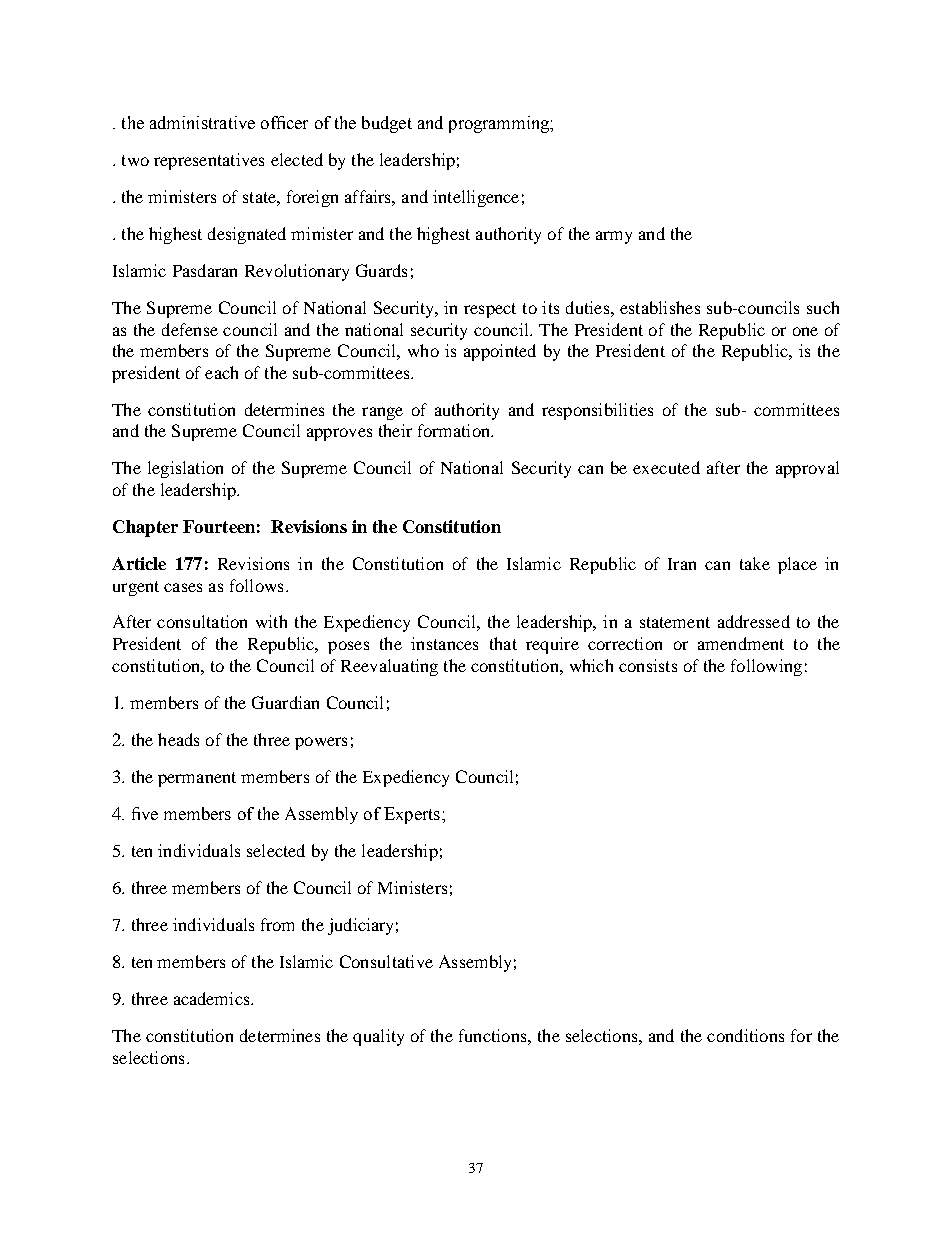 The height and width of the image is (1233, 952). Describe the element at coordinates (455, 430) in the image. I see `formation` at that location.
